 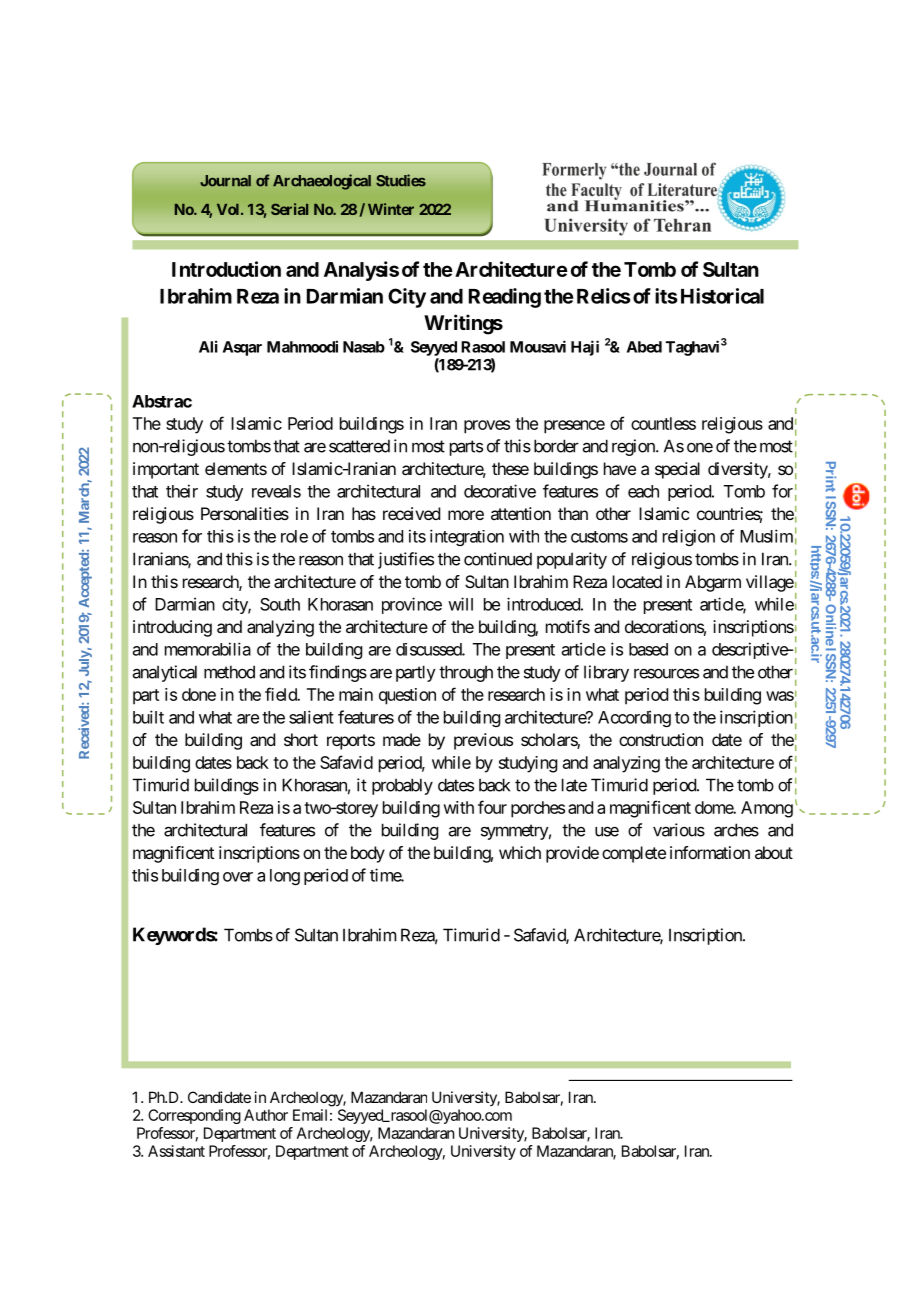 I want to click on Journal, so click(x=225, y=181).
